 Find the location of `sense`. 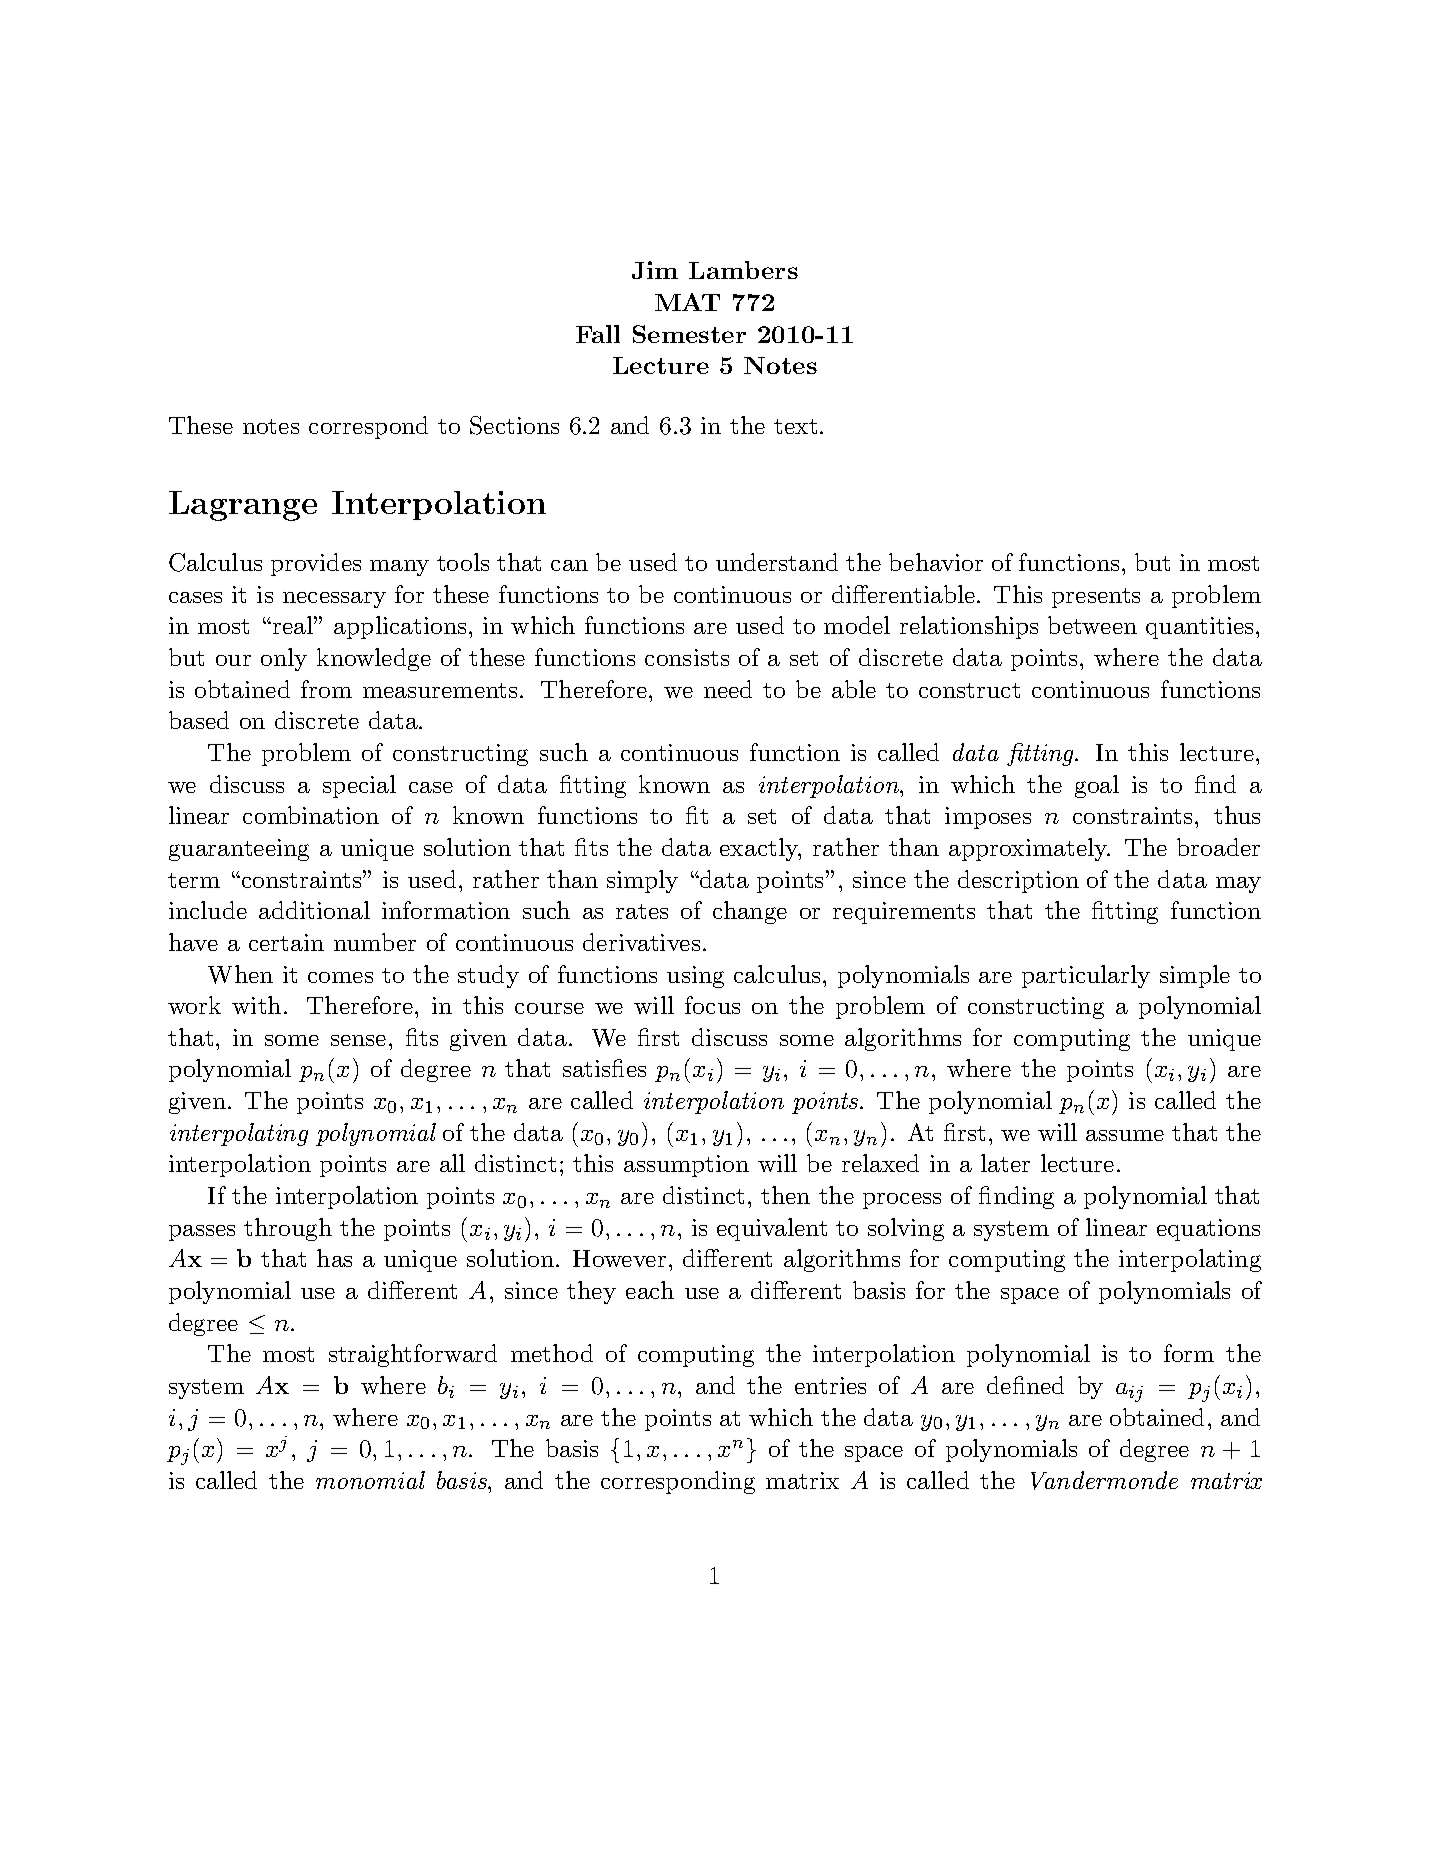

sense is located at coordinates (358, 1040).
